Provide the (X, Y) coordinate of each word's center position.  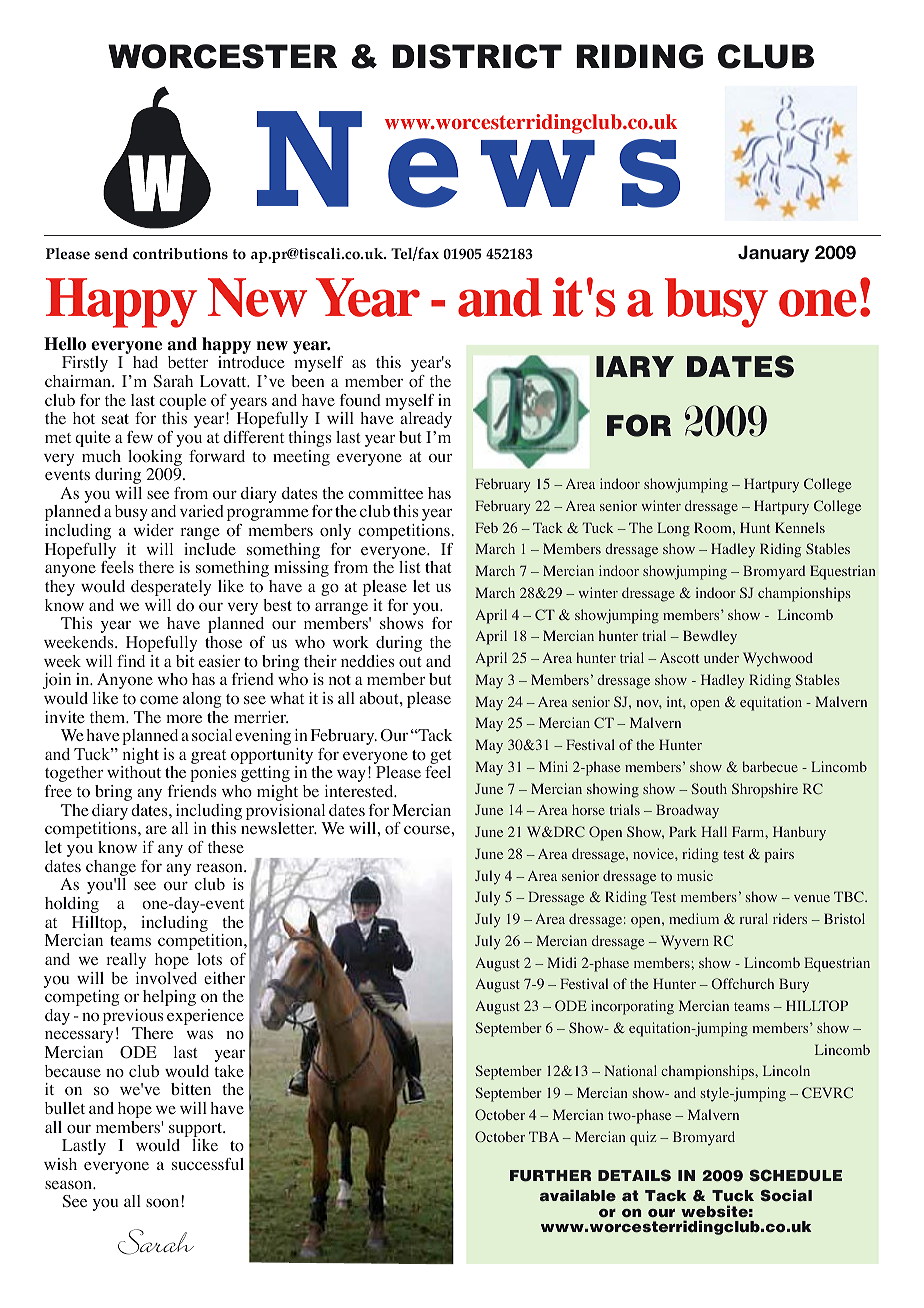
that (438, 567)
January (773, 254)
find (131, 661)
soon (162, 1203)
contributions (180, 254)
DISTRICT (477, 56)
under (721, 657)
